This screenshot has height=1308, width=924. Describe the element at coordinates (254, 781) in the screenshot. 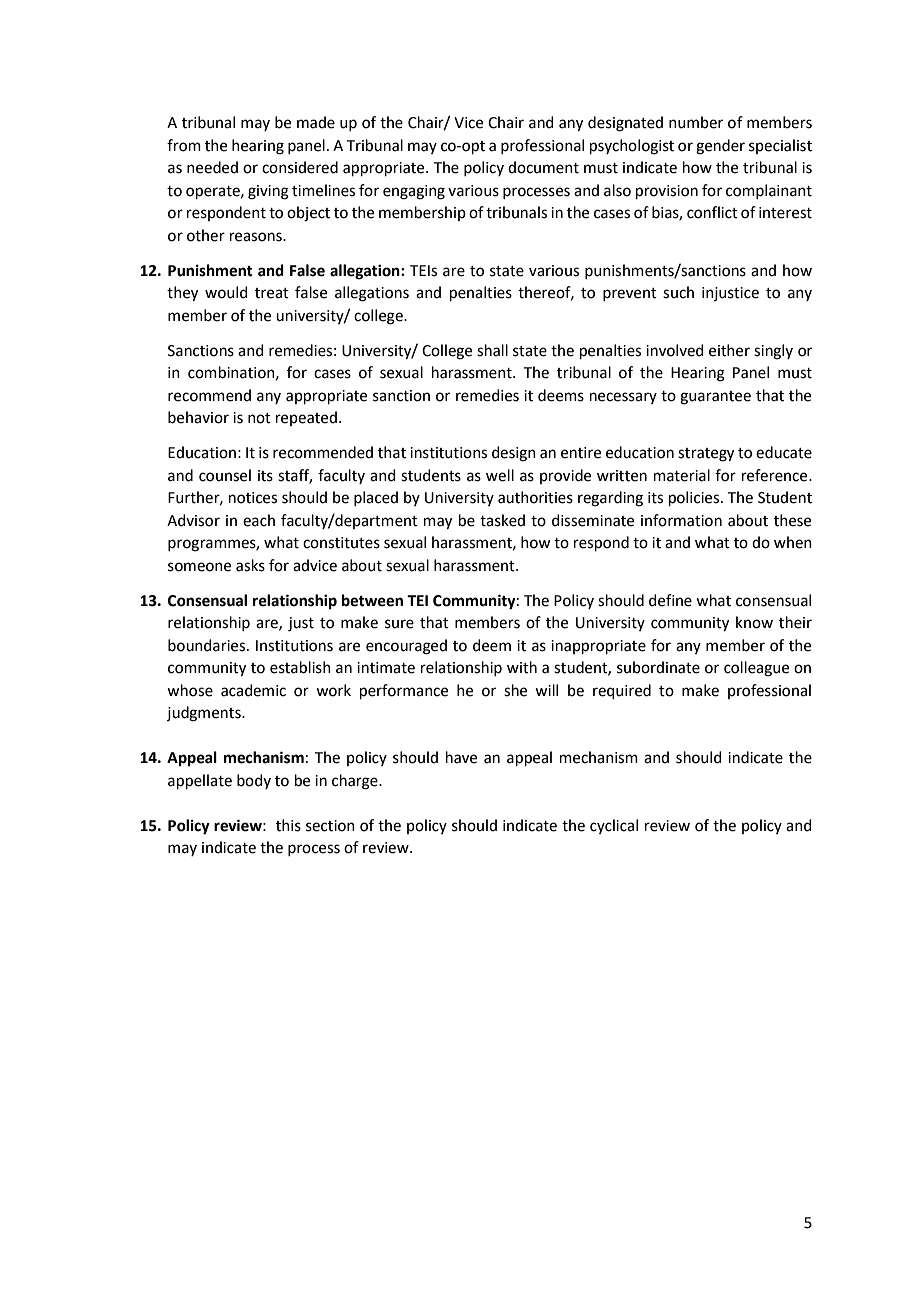

I see `body` at that location.
